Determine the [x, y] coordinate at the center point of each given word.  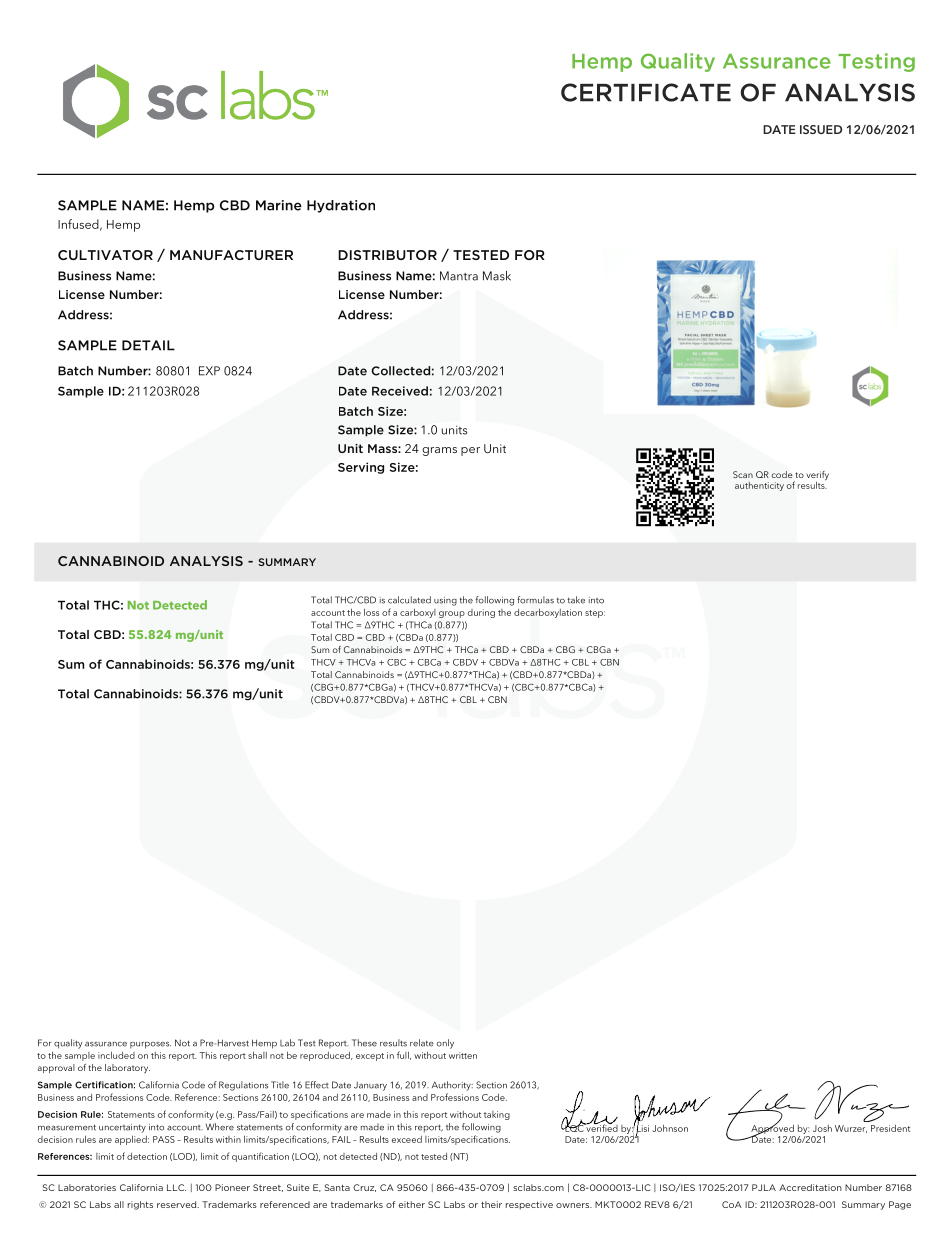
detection [147, 1156]
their [491, 1204]
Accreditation [810, 1187]
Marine [279, 205]
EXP [209, 371]
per [470, 451]
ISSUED [821, 129]
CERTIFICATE [646, 92]
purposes [150, 1045]
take [576, 600]
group [452, 614]
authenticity [759, 486]
